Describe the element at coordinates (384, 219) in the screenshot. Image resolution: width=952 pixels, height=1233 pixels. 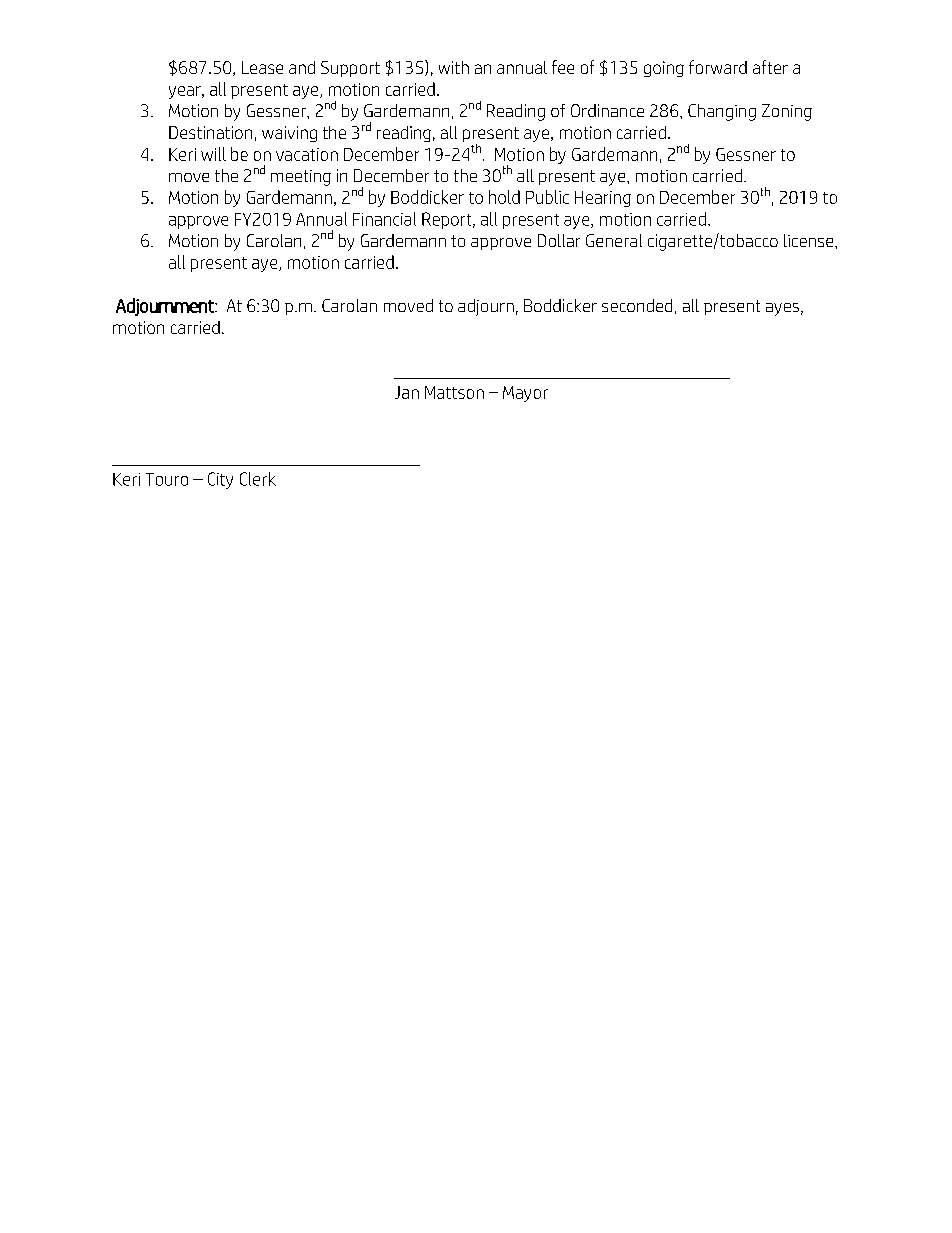
I see `Financial` at that location.
